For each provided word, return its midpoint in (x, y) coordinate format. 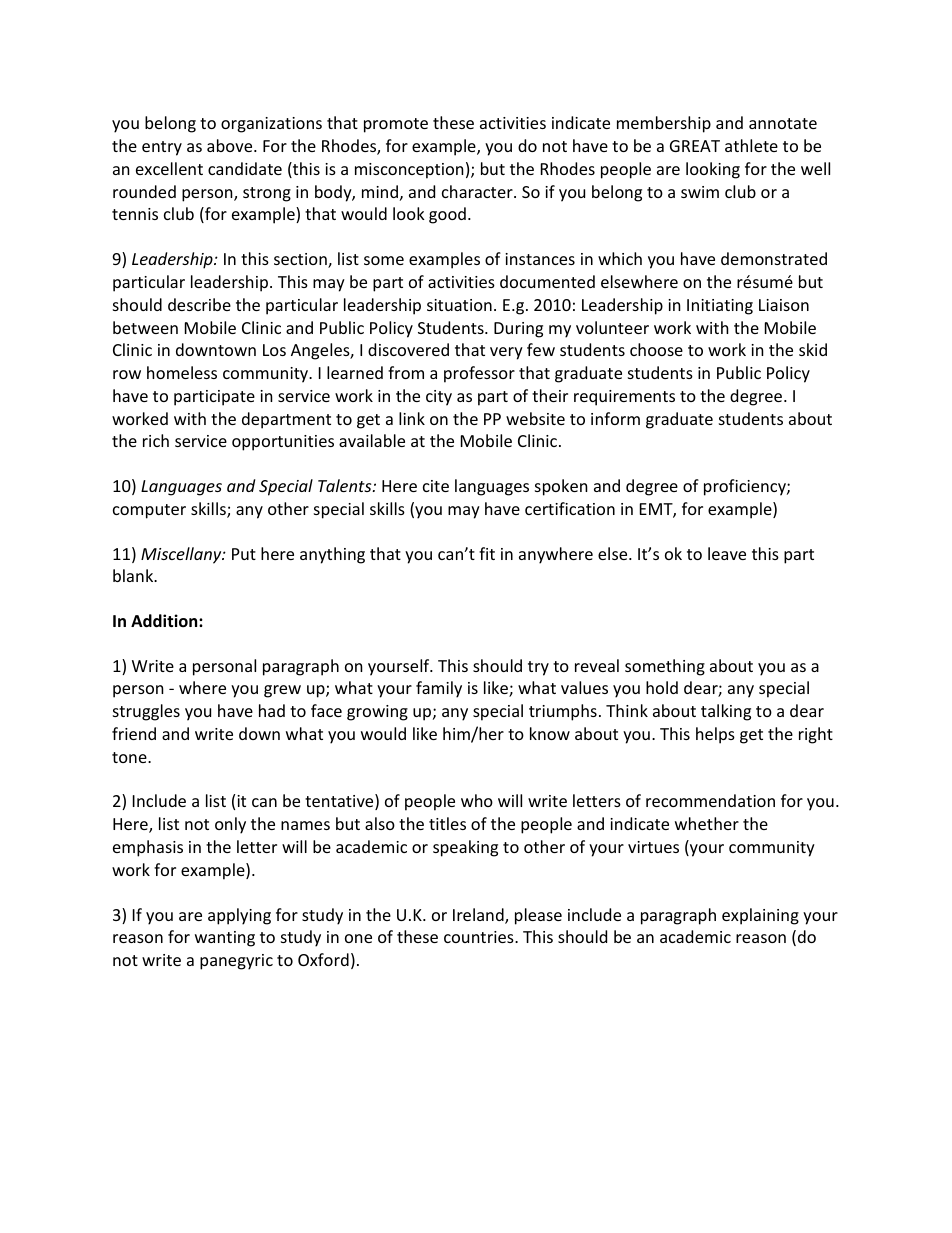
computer (149, 511)
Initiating (720, 307)
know (550, 733)
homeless (182, 372)
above (231, 145)
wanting (225, 939)
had (272, 710)
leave (727, 553)
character (478, 191)
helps (715, 735)
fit (487, 553)
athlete (751, 145)
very (506, 353)
